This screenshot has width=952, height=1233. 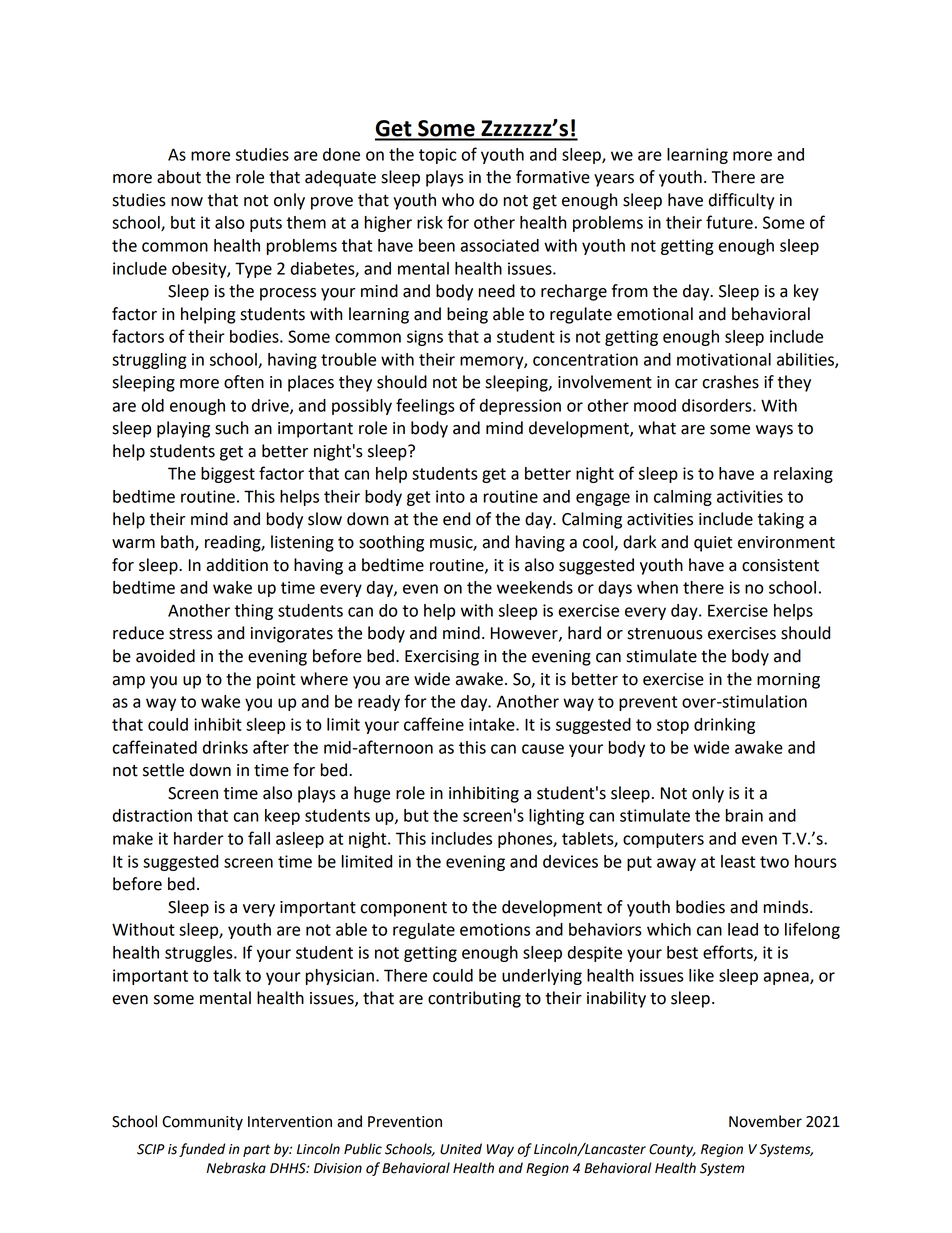 I want to click on morning, so click(x=788, y=681).
